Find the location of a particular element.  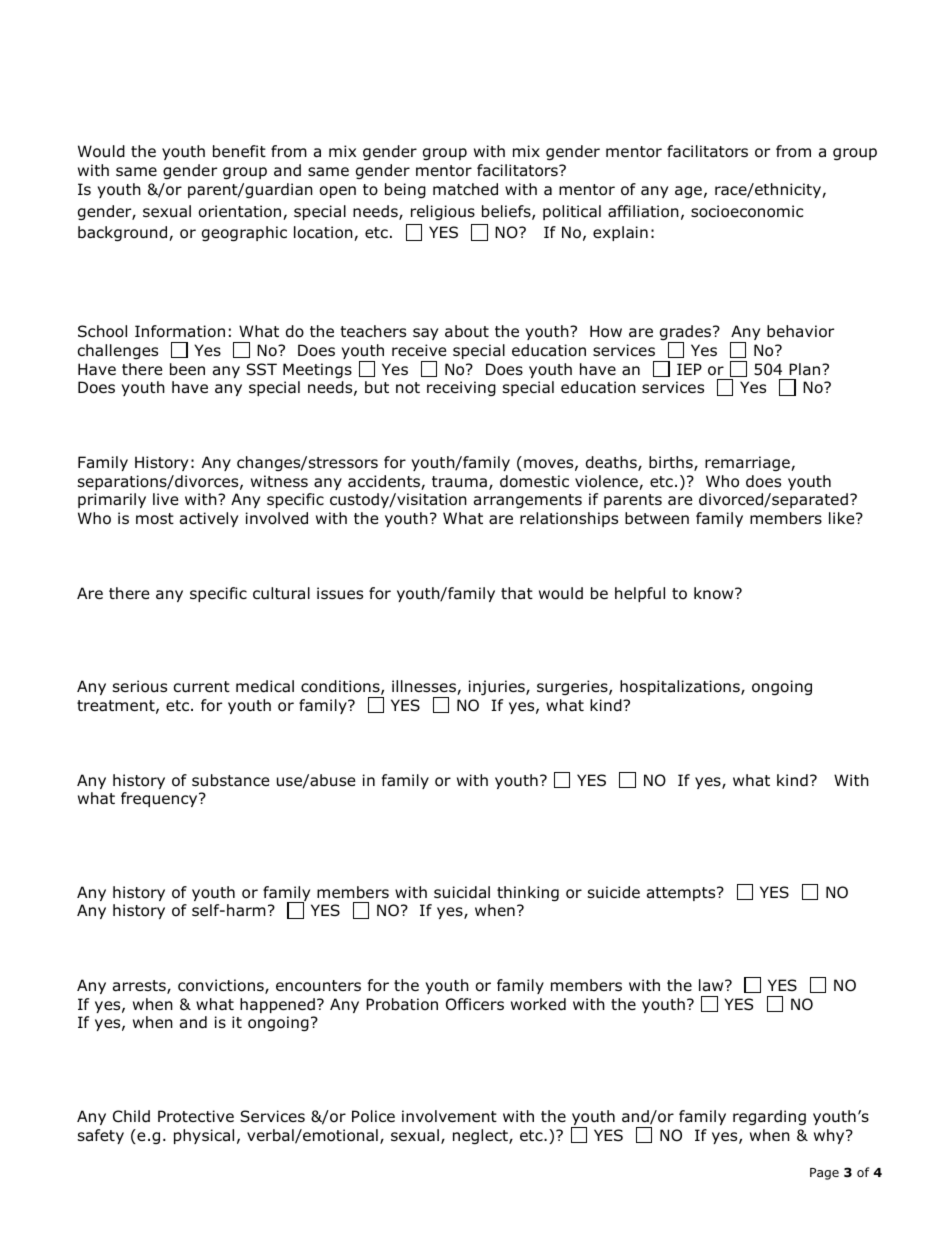

receiving is located at coordinates (461, 388).
